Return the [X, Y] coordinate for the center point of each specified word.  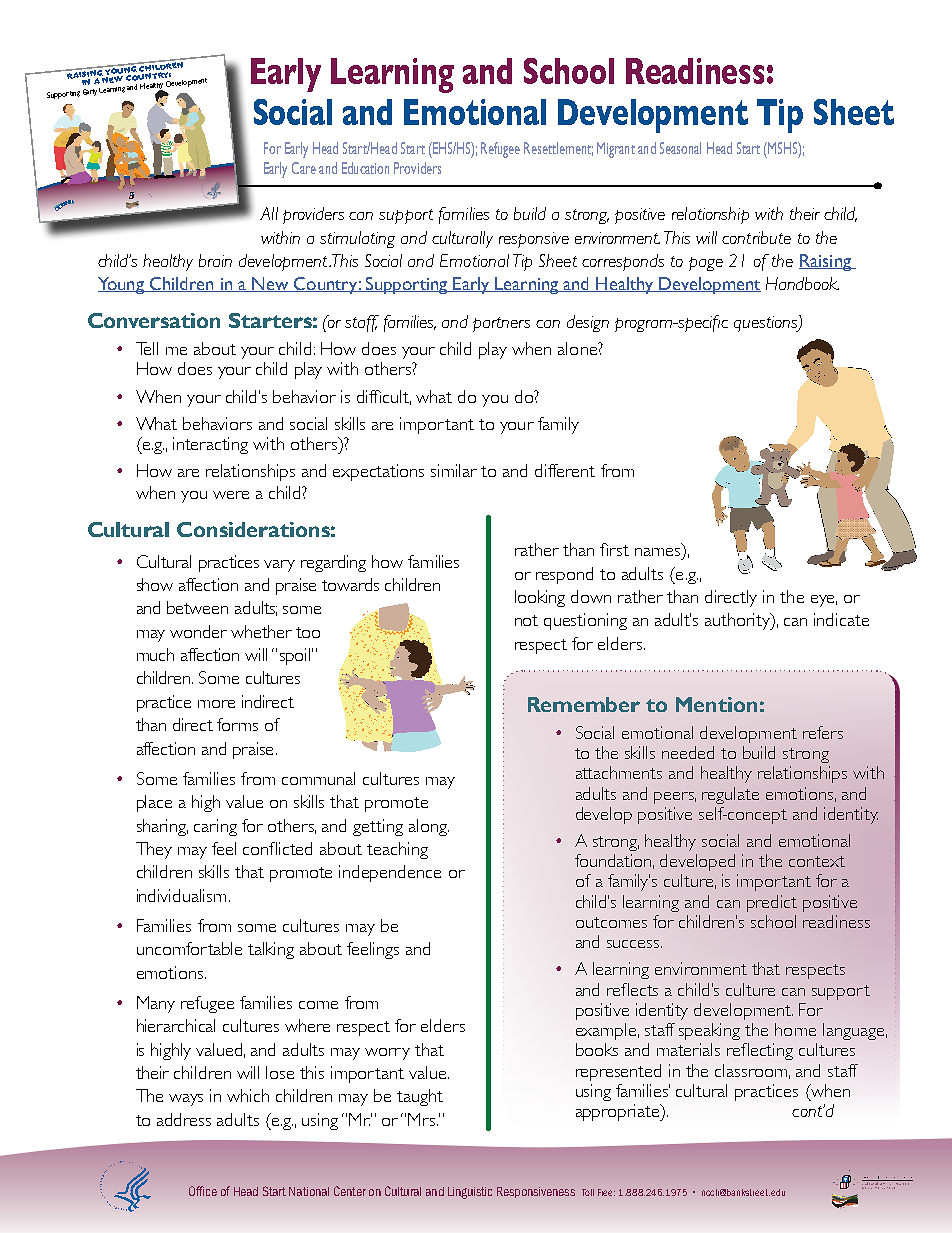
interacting [210, 445]
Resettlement [558, 149]
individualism [181, 895]
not [526, 620]
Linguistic [470, 1193]
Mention [716, 704]
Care [304, 168]
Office [203, 1191]
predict [772, 903]
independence [390, 873]
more [216, 704]
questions [767, 323]
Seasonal [680, 148]
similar [454, 470]
